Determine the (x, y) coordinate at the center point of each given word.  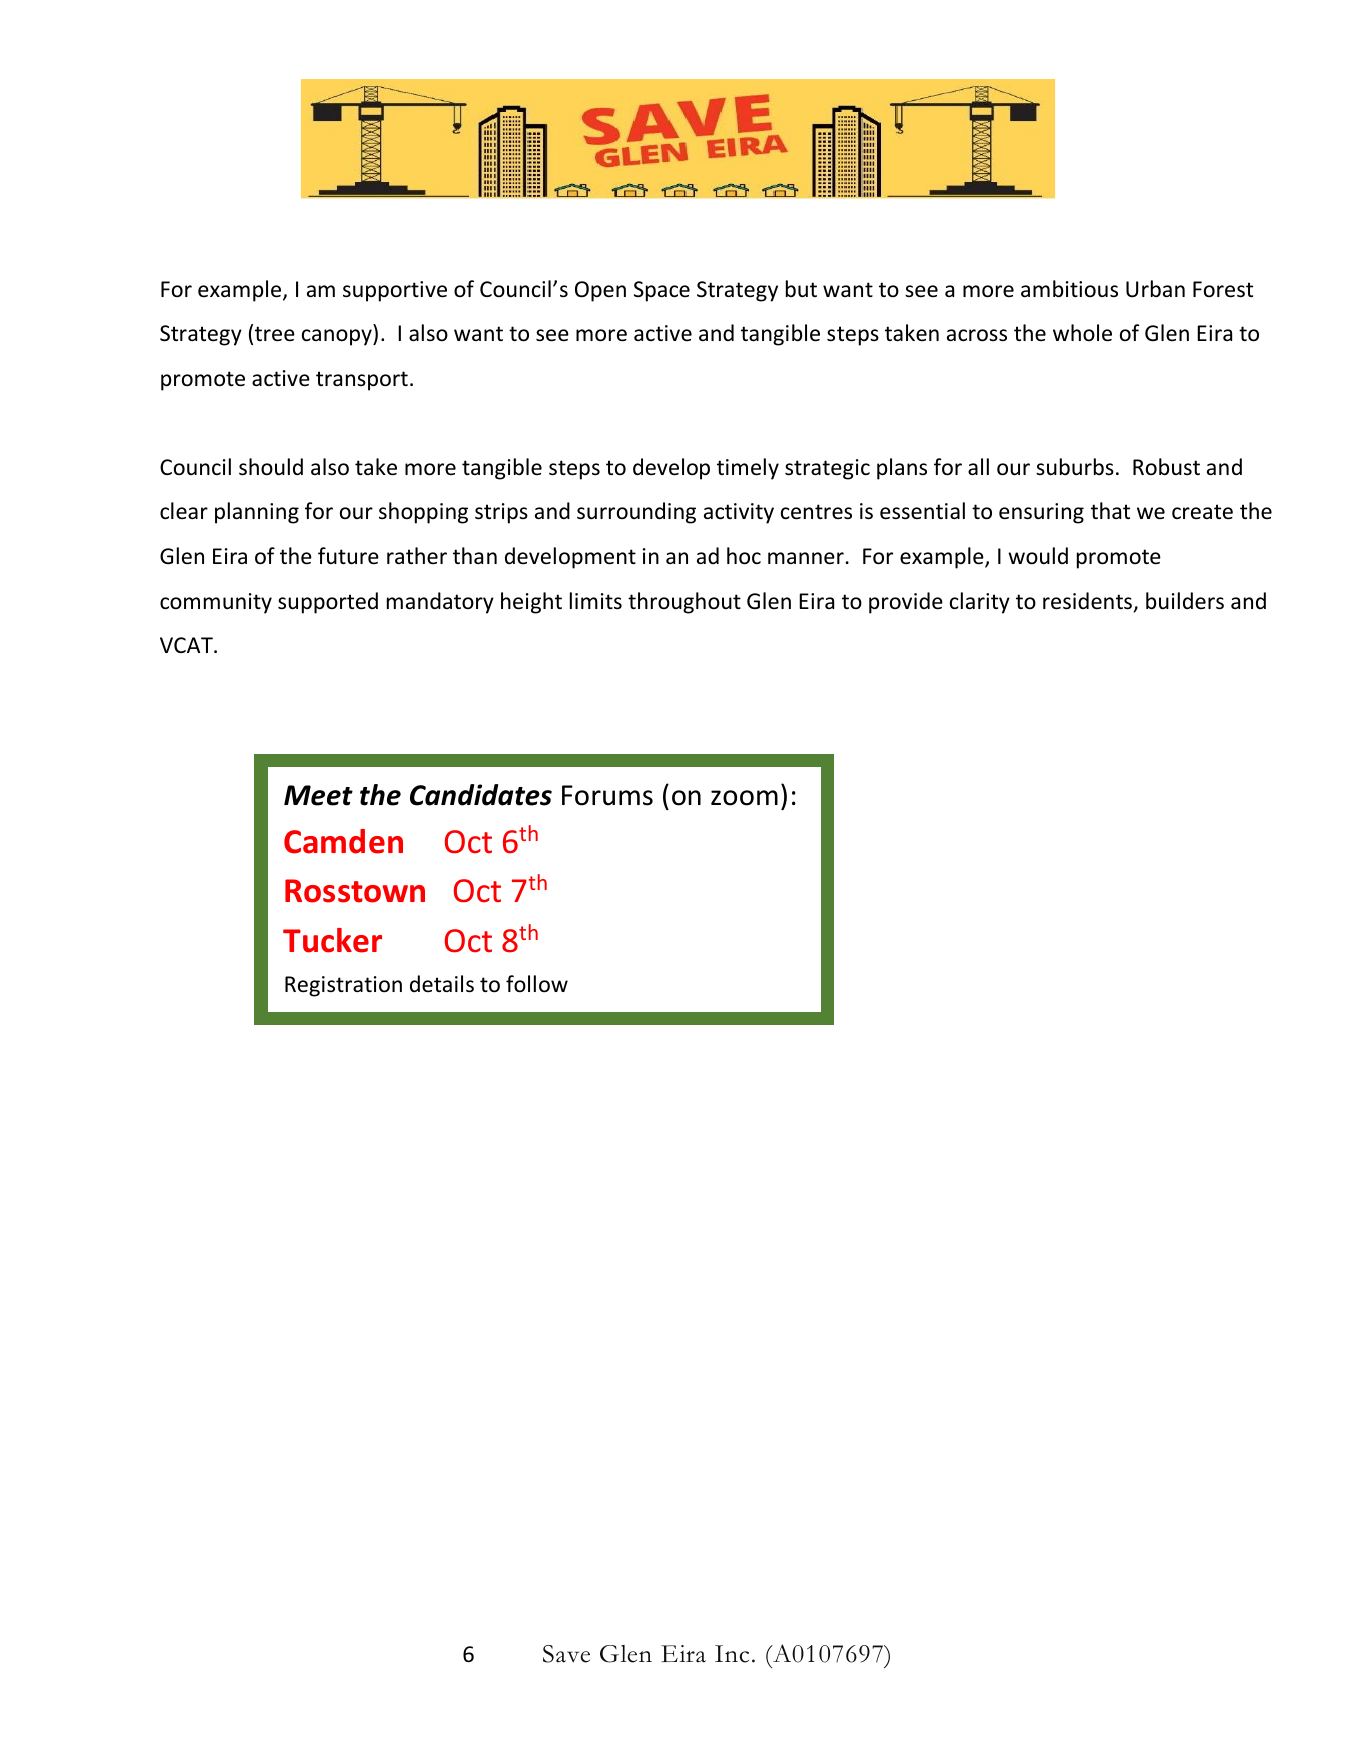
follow (537, 984)
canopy (338, 337)
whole (1082, 333)
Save (566, 1654)
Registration (343, 986)
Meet (318, 795)
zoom (744, 798)
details (442, 984)
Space (662, 291)
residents (1089, 602)
